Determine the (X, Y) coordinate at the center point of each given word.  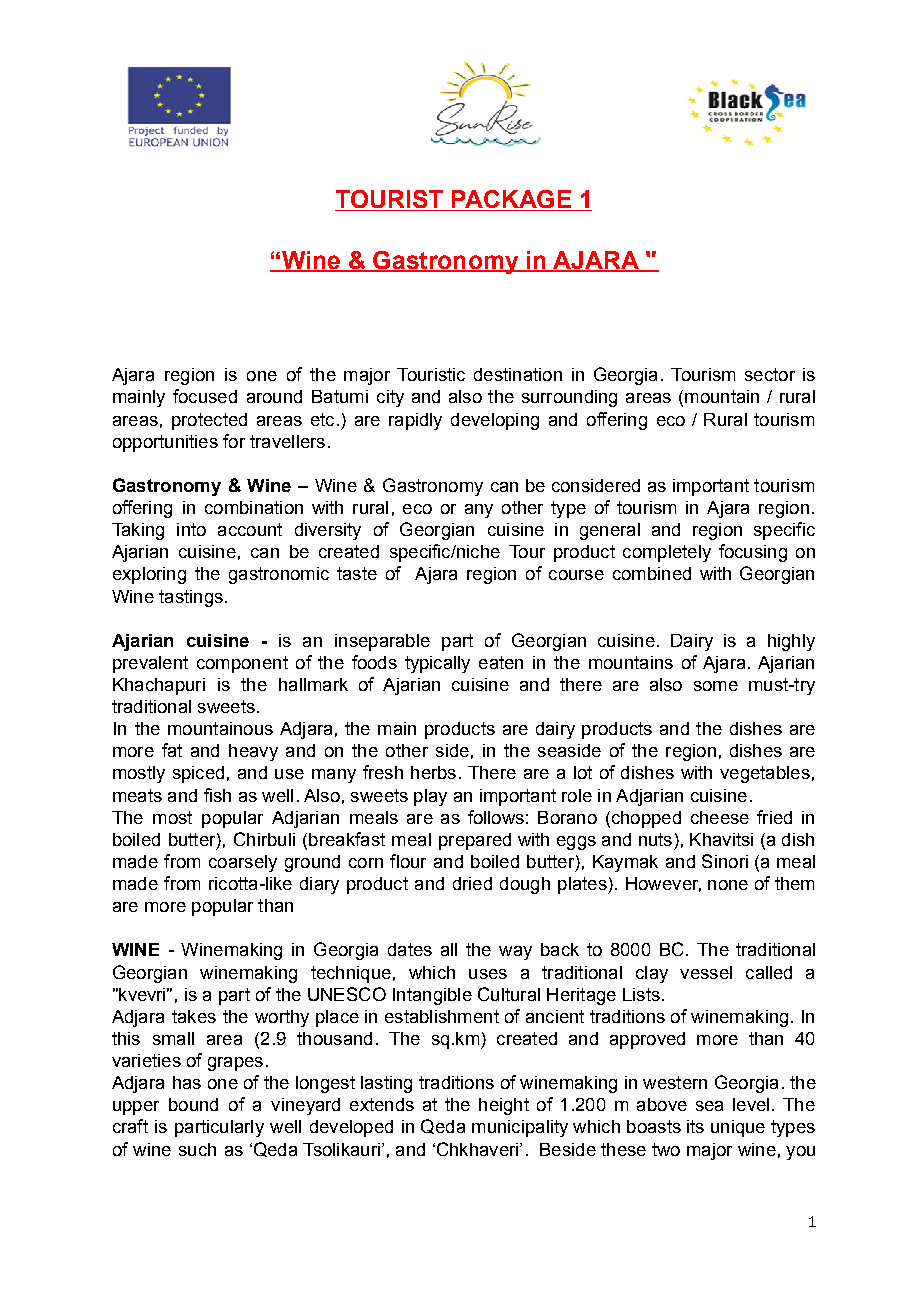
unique (738, 1128)
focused (205, 396)
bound (193, 1104)
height (504, 1106)
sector (770, 374)
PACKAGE (511, 200)
